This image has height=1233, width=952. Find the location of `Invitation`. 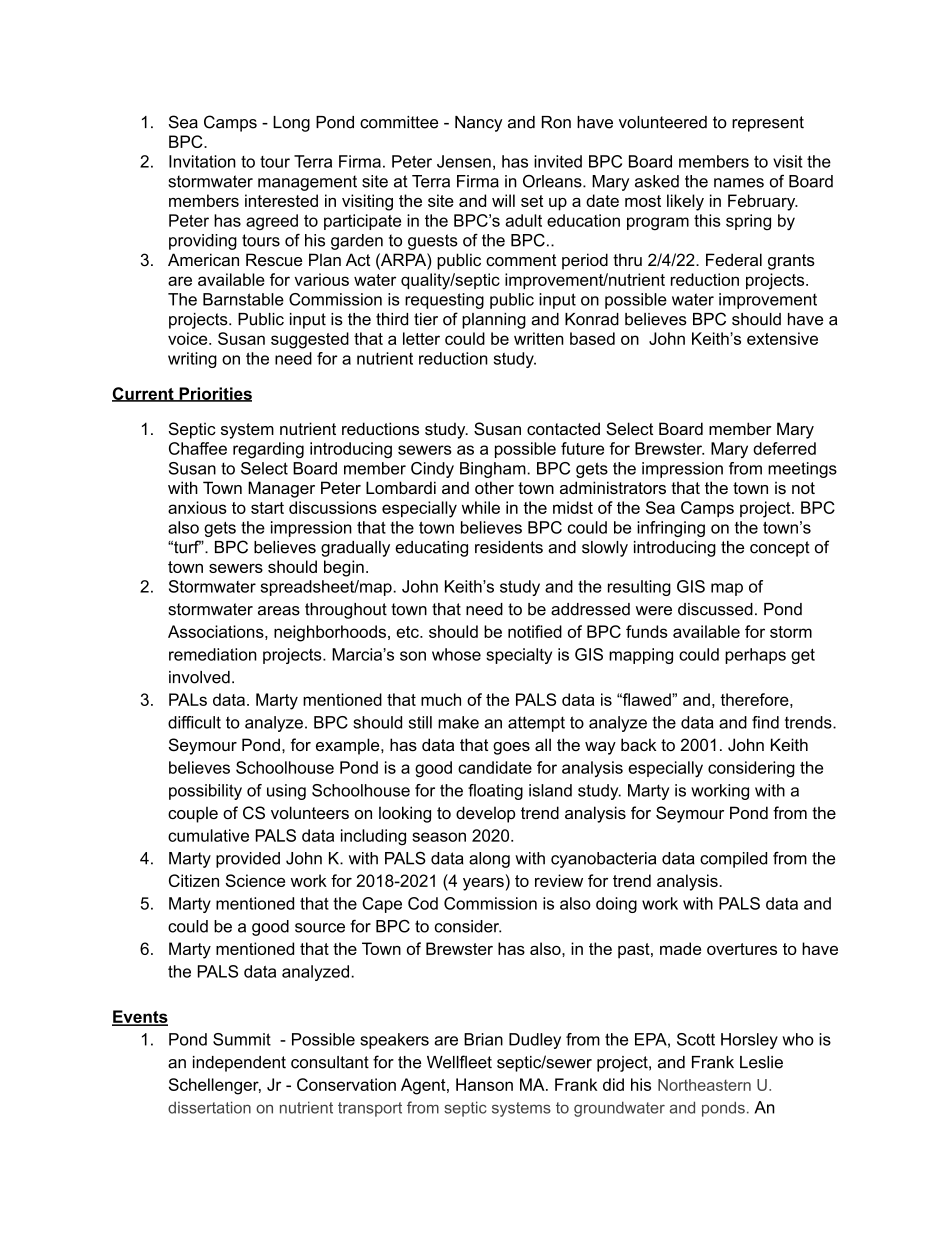

Invitation is located at coordinates (202, 161).
